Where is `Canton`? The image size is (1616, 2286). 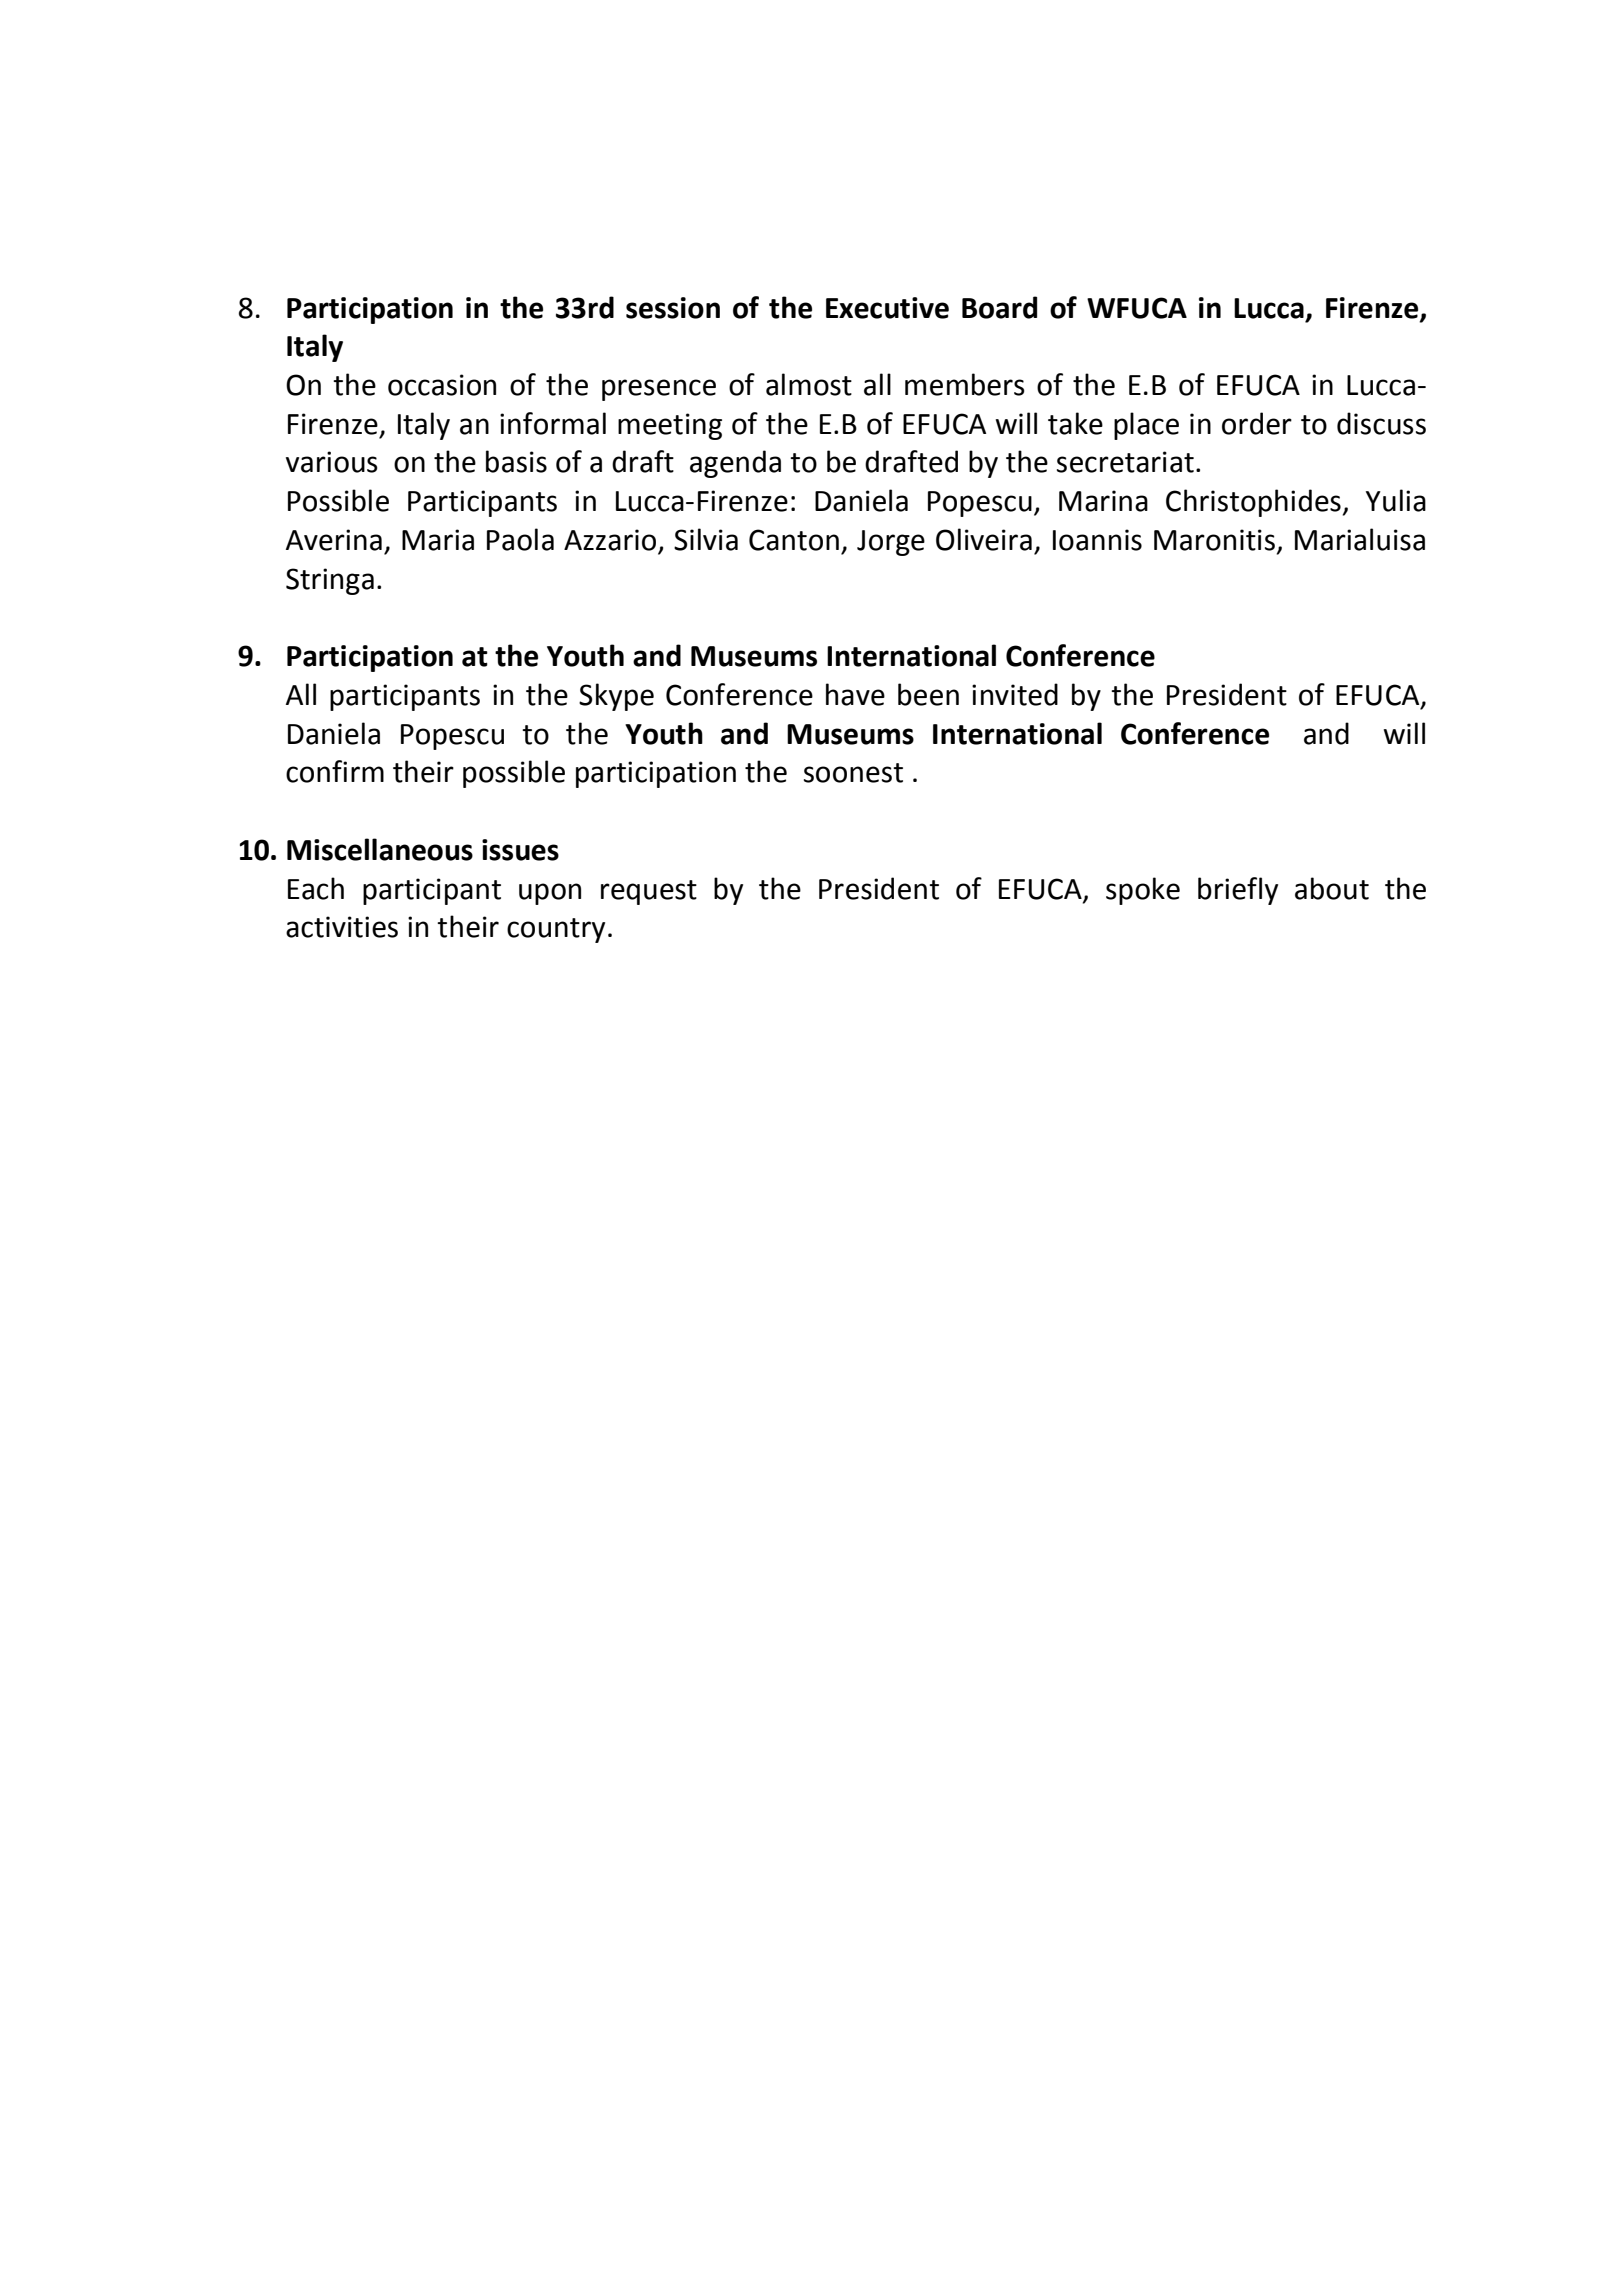 Canton is located at coordinates (794, 540).
